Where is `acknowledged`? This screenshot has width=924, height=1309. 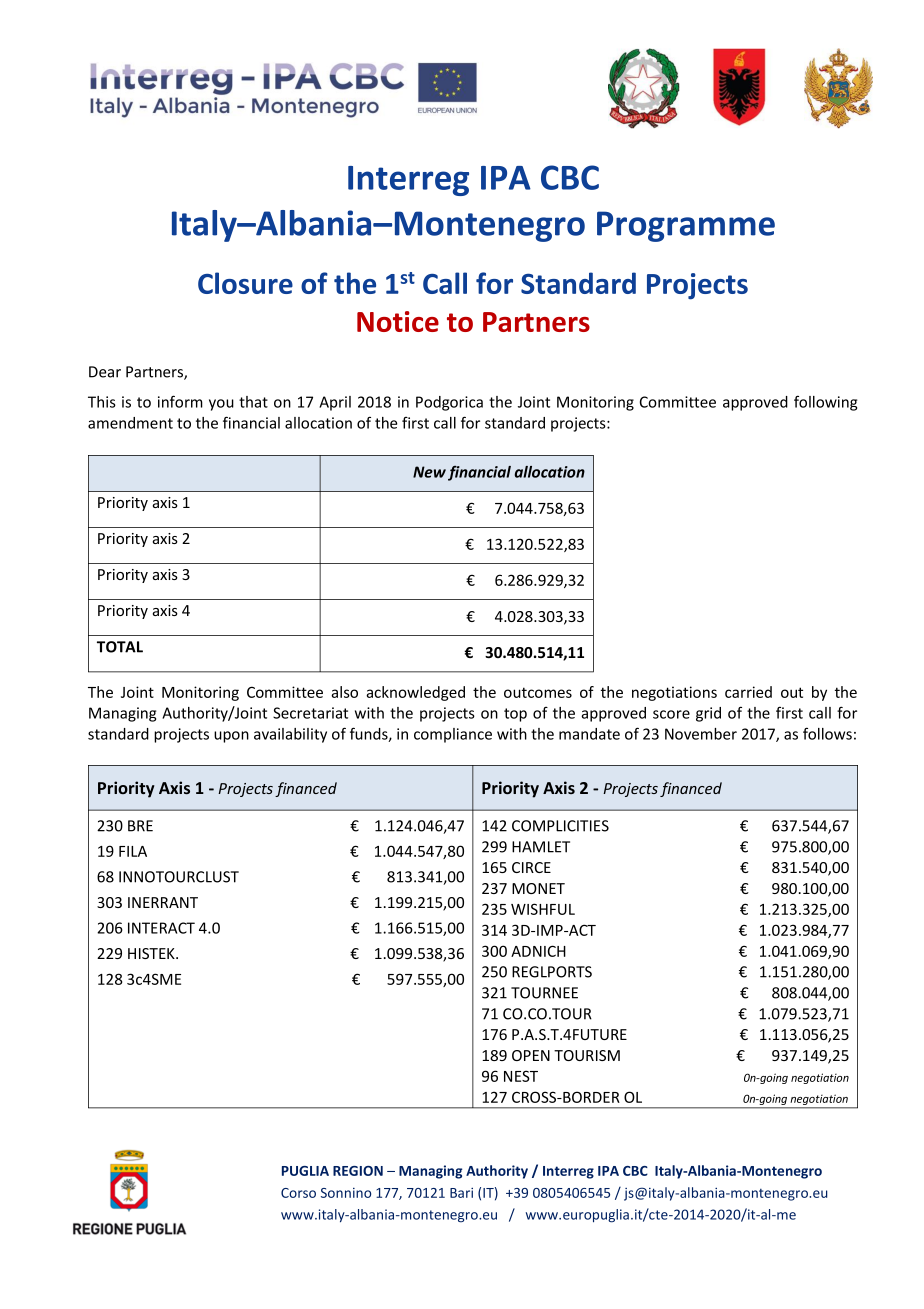
acknowledged is located at coordinates (415, 693).
